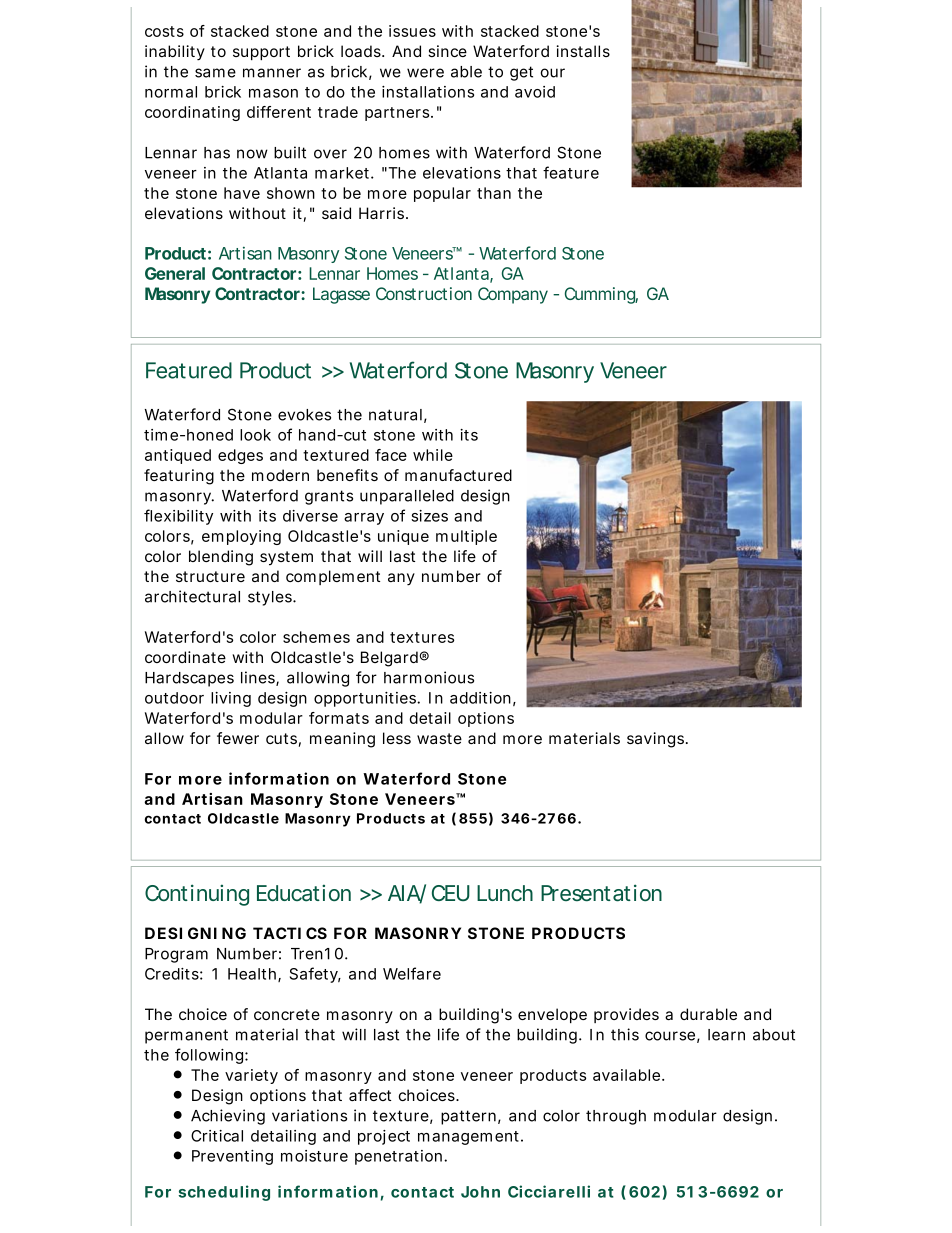 This page has height=1233, width=952. Describe the element at coordinates (215, 73) in the page. I see `same` at that location.
